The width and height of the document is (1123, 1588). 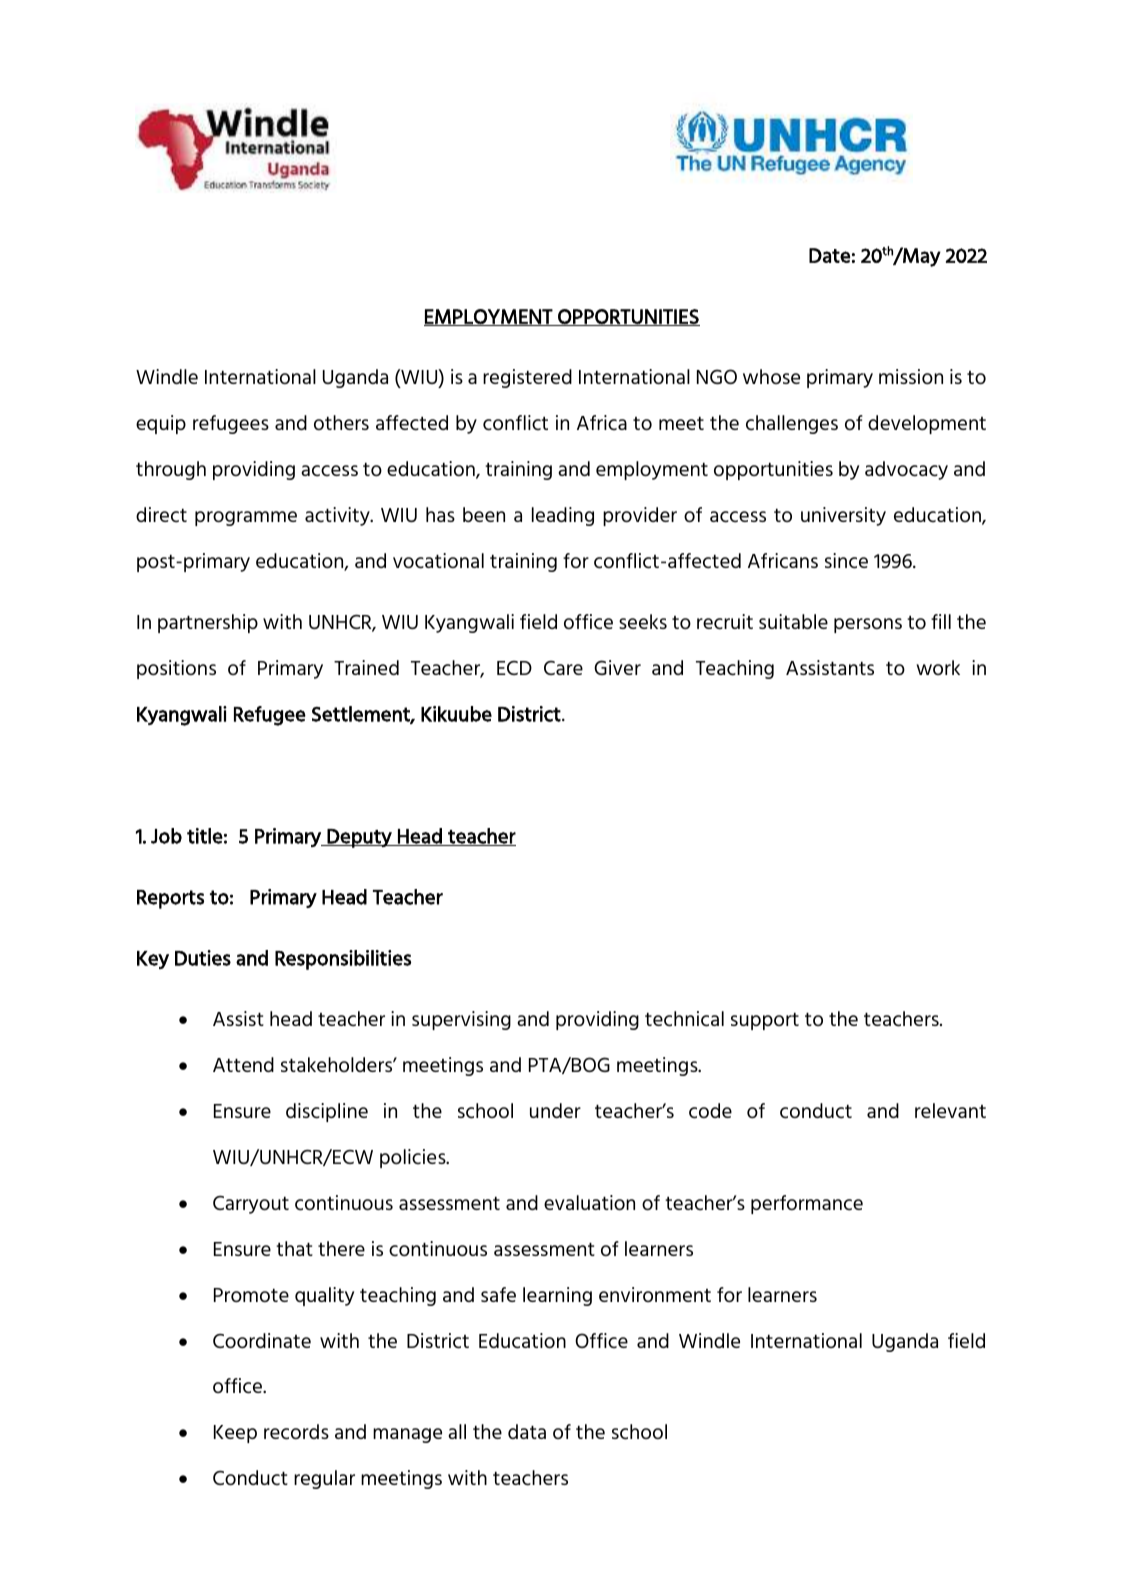 What do you see at coordinates (846, 561) in the document?
I see `since` at bounding box center [846, 561].
